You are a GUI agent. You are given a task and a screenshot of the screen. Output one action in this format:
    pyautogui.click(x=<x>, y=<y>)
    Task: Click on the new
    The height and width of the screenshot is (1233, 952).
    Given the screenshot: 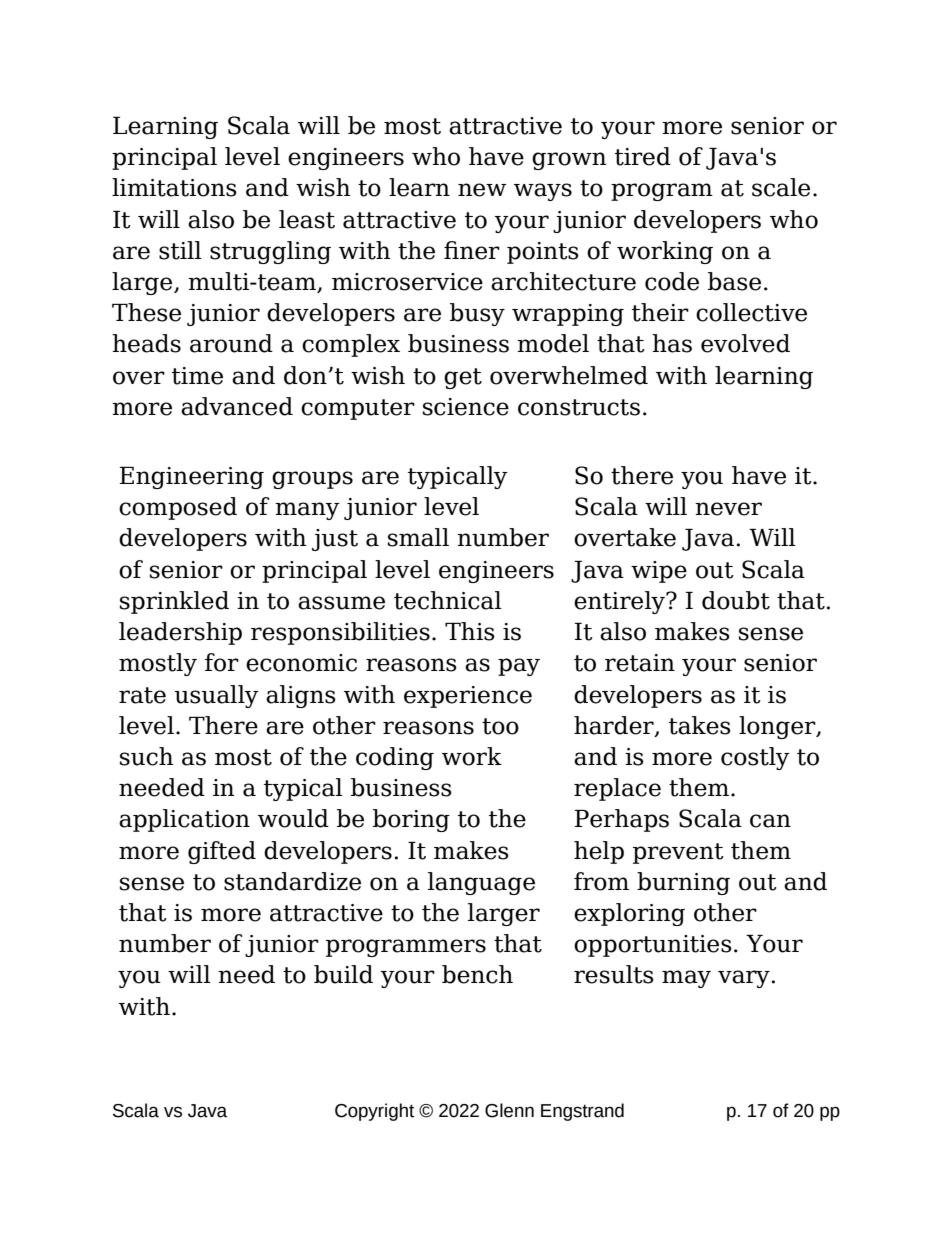 What is the action you would take?
    pyautogui.click(x=482, y=190)
